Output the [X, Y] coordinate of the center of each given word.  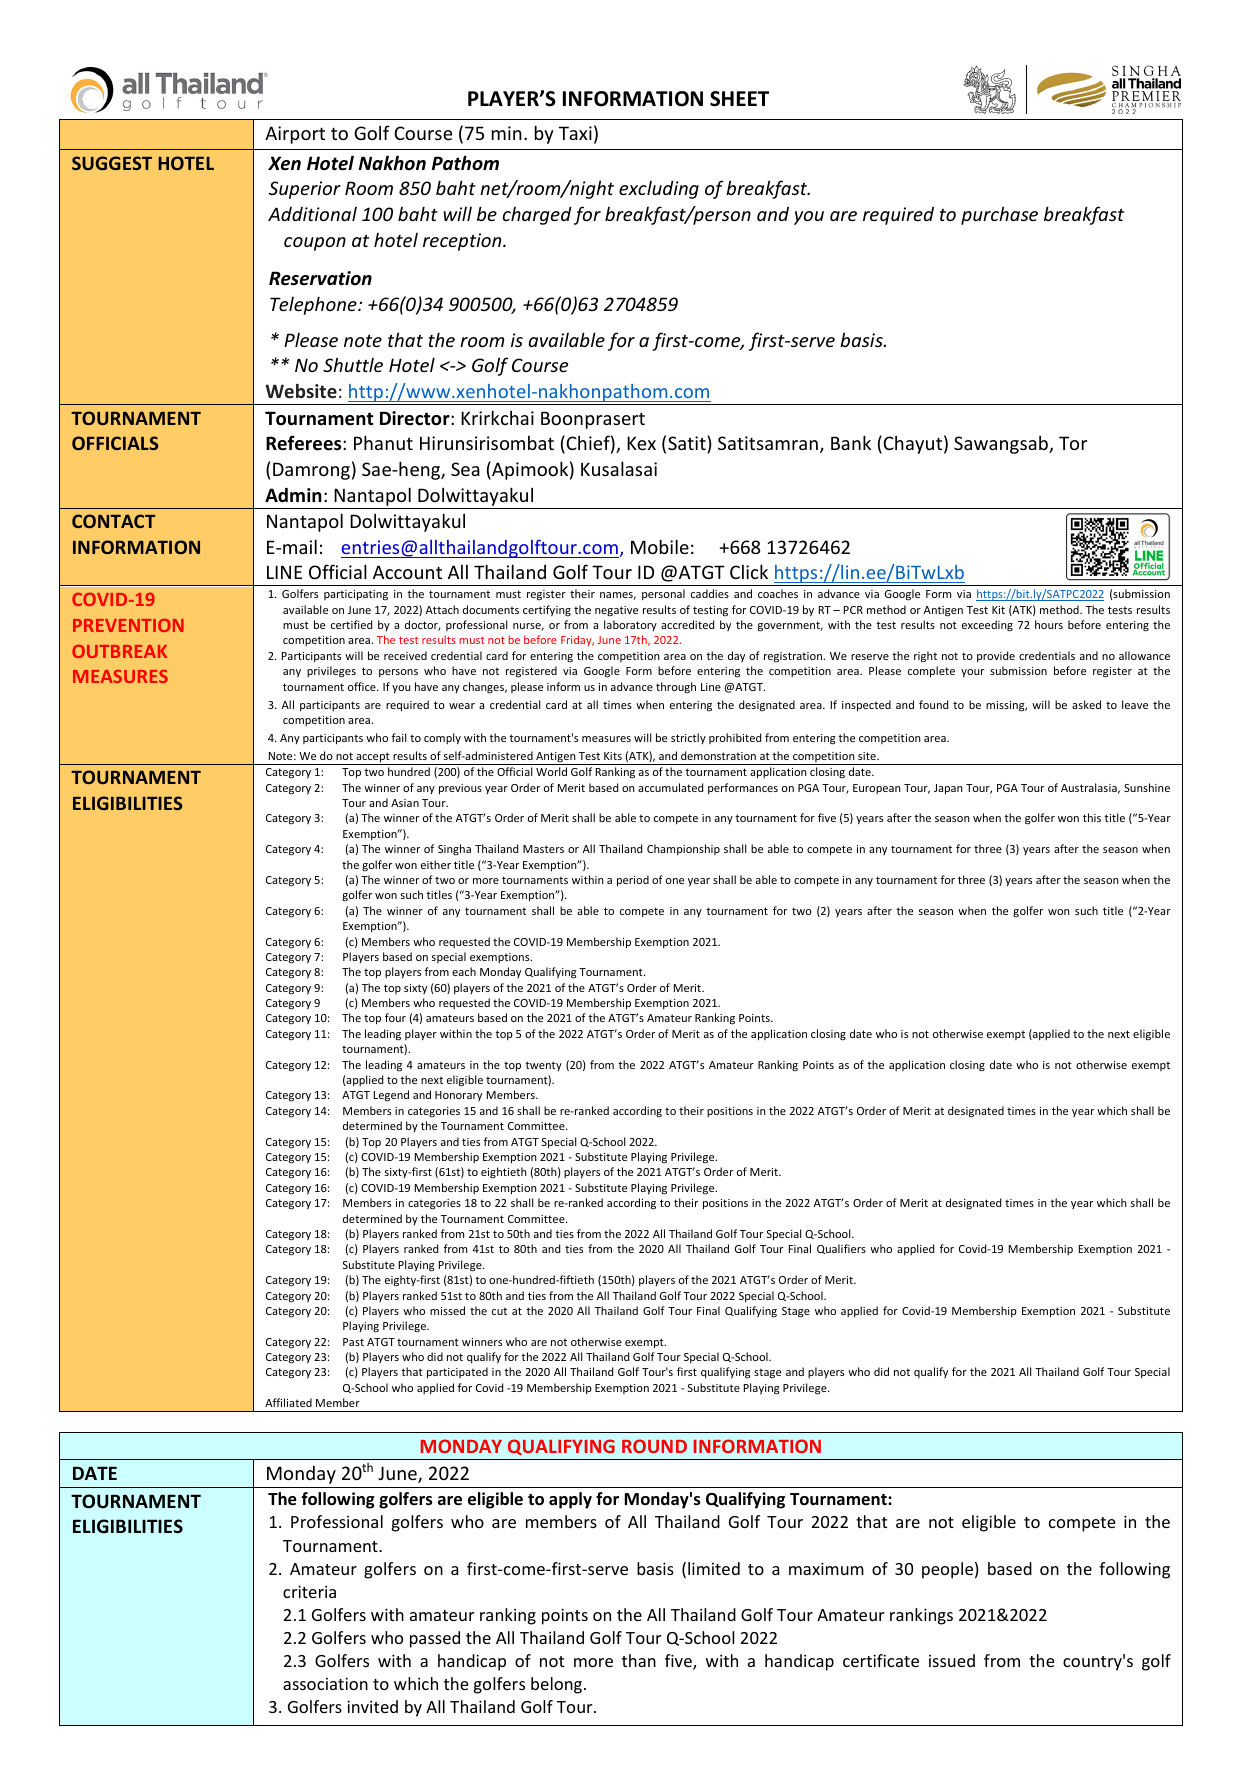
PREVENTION [128, 625]
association [325, 1683]
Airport [295, 135]
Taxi [575, 133]
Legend [391, 1096]
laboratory [630, 625]
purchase [999, 215]
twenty [543, 1066]
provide [996, 656]
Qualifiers [841, 1249]
